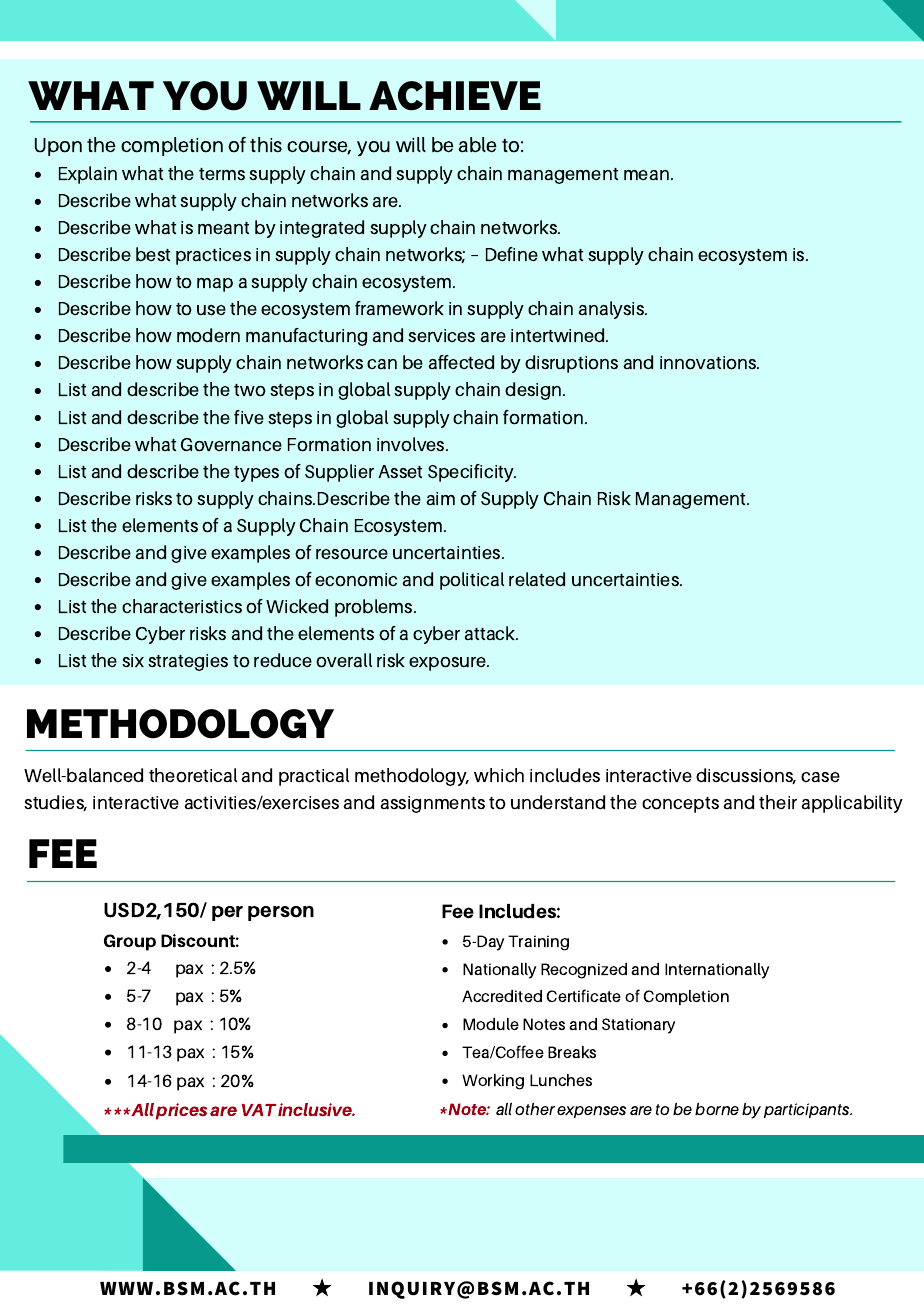 Image resolution: width=924 pixels, height=1308 pixels. What do you see at coordinates (778, 802) in the document?
I see `their` at bounding box center [778, 802].
